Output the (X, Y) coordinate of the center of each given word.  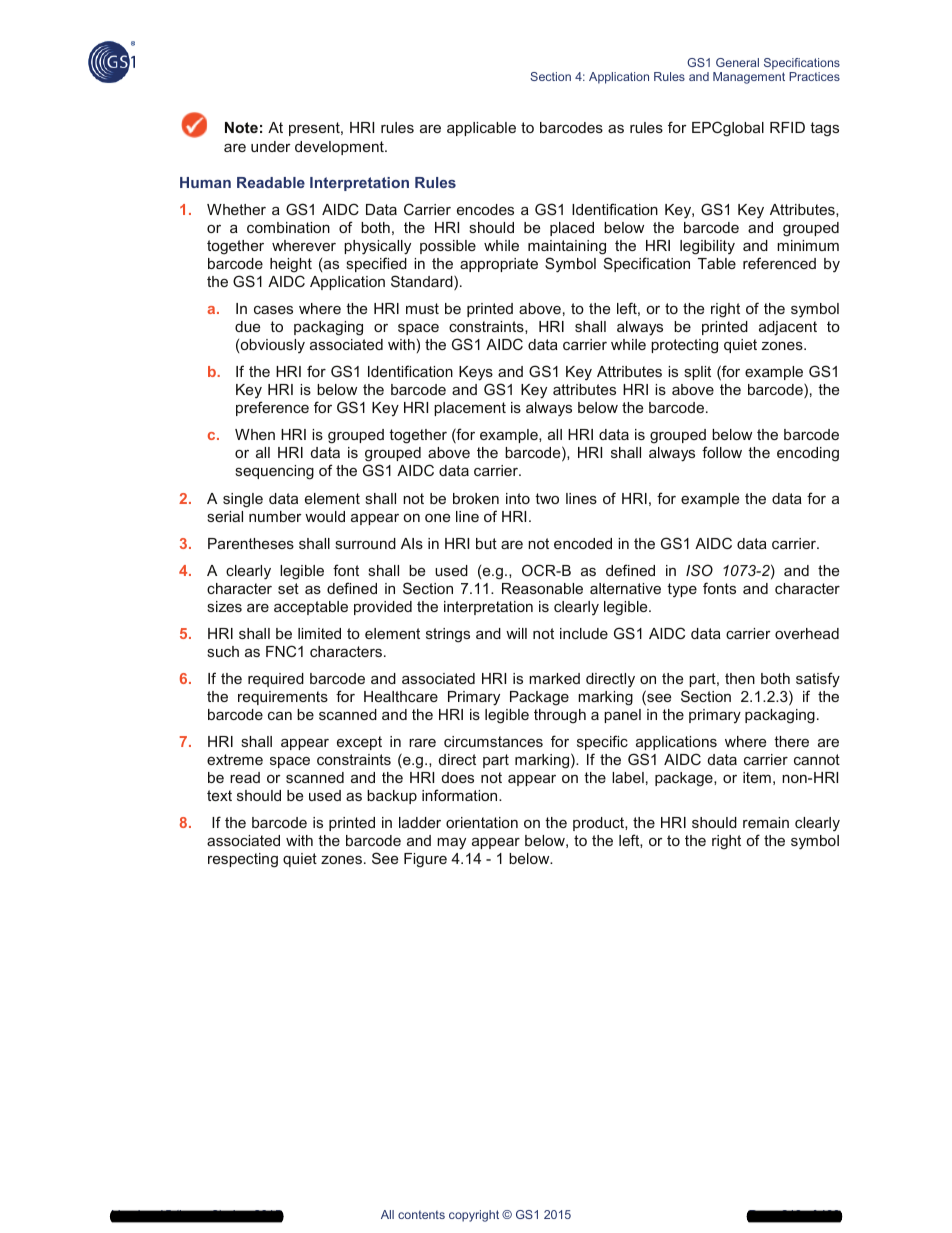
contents (421, 1215)
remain (766, 822)
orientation (482, 822)
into (518, 498)
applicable (481, 129)
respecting (243, 860)
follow (722, 452)
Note (241, 127)
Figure (425, 860)
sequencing (274, 472)
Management (749, 78)
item (757, 777)
